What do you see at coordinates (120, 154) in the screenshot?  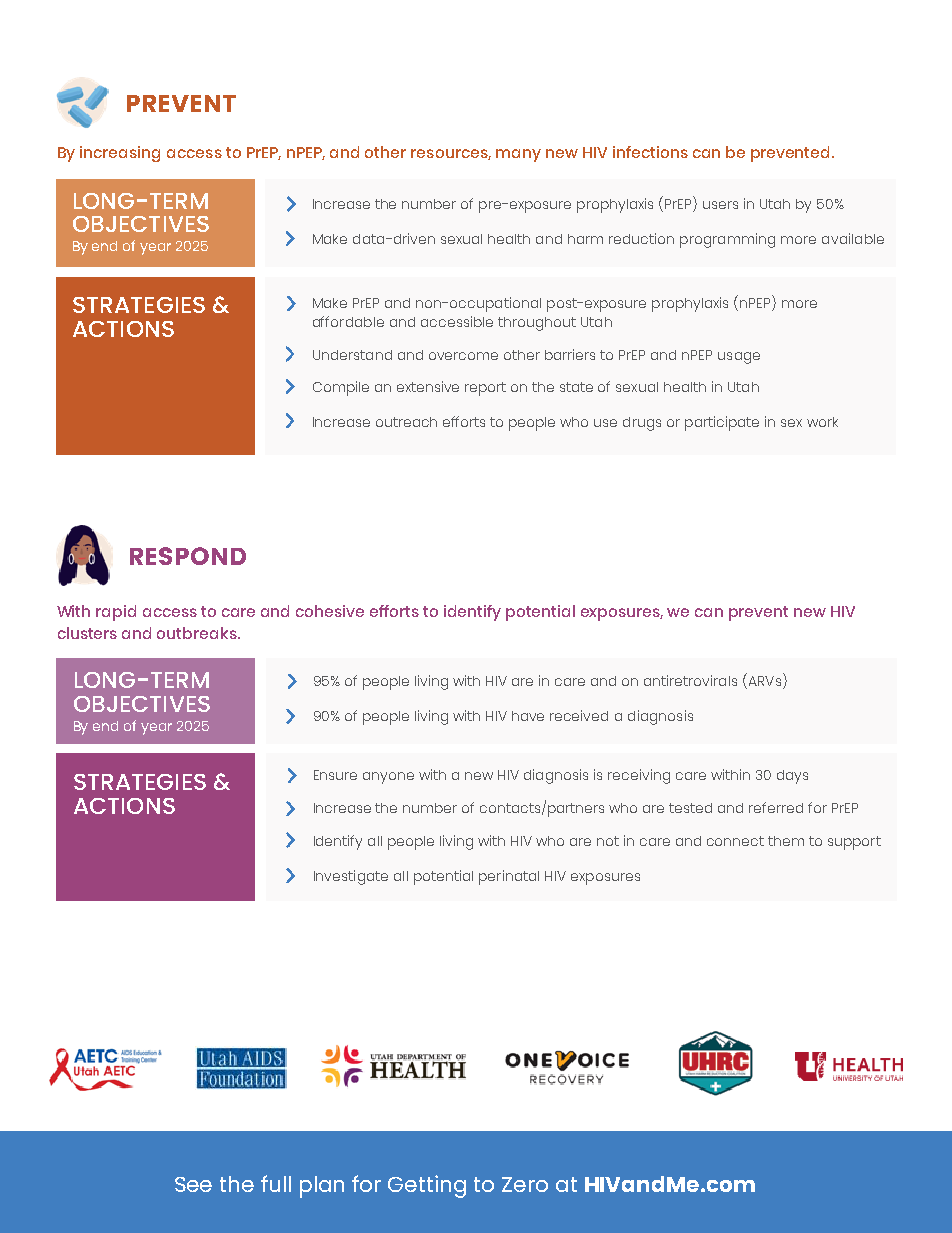 I see `increasing` at bounding box center [120, 154].
